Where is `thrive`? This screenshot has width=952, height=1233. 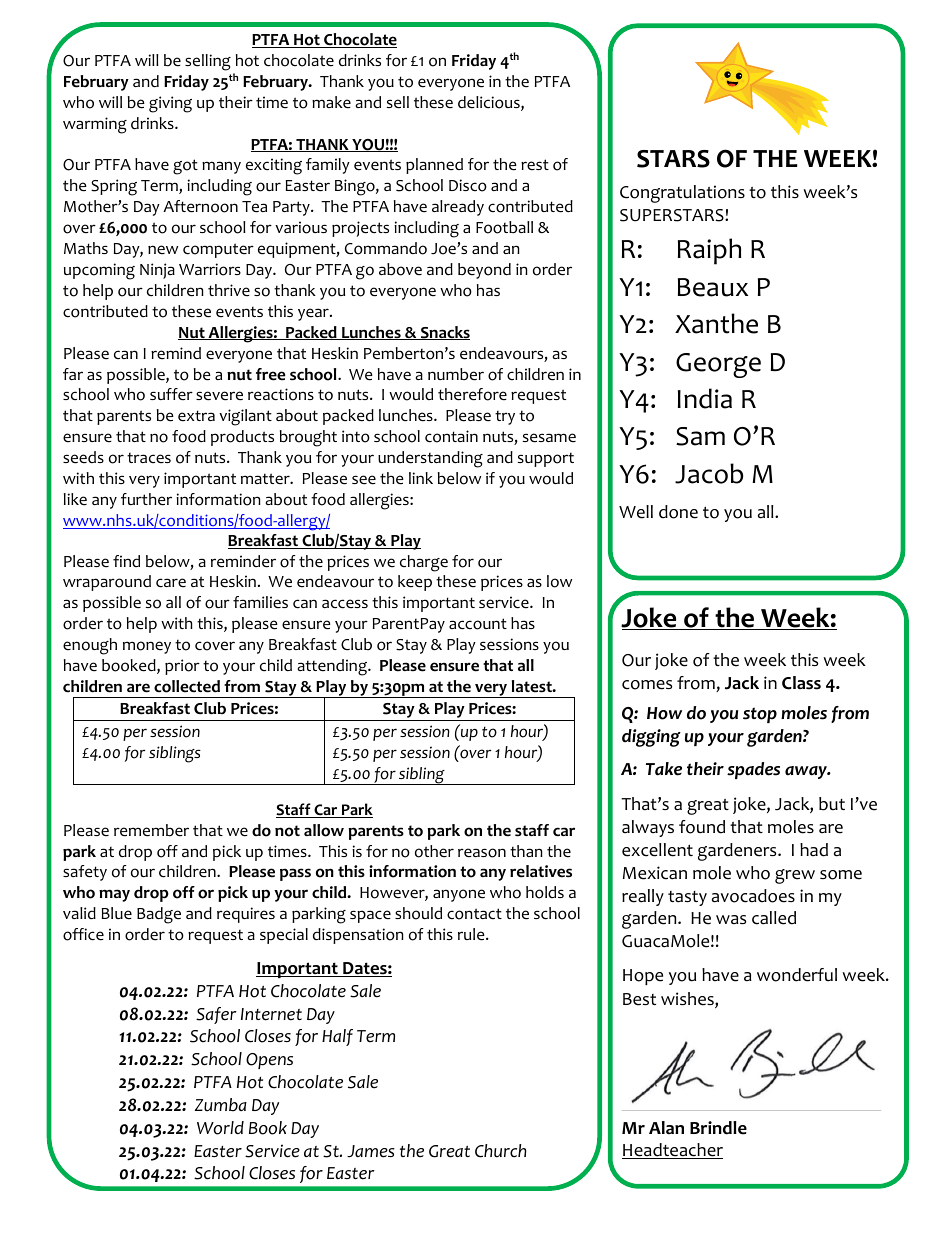
thrive is located at coordinates (229, 290).
